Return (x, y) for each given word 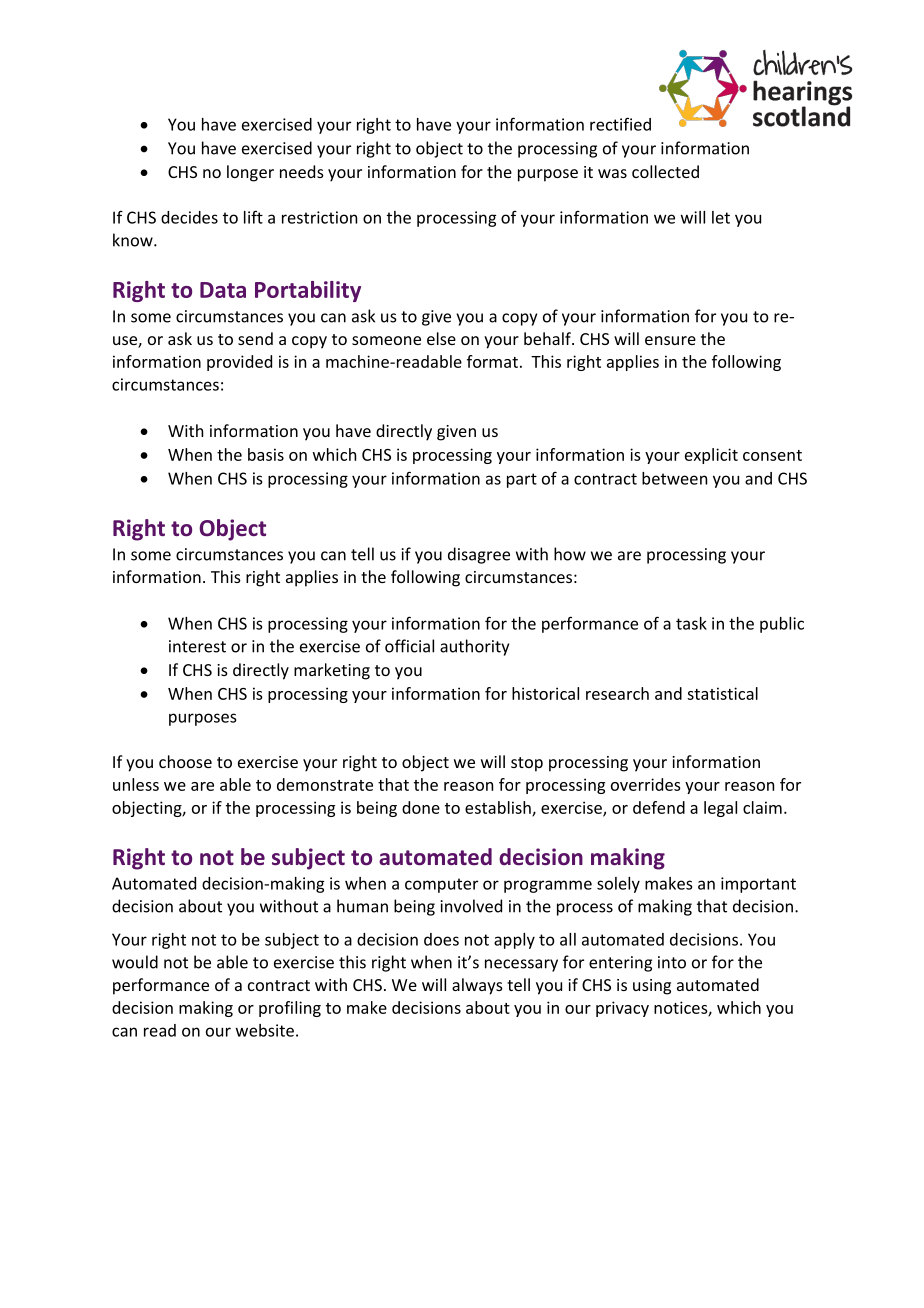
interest (197, 646)
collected (665, 171)
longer (250, 173)
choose (185, 761)
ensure (670, 340)
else (441, 338)
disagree (479, 555)
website (265, 1030)
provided (239, 363)
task (691, 623)
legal (720, 809)
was (612, 173)
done (421, 807)
